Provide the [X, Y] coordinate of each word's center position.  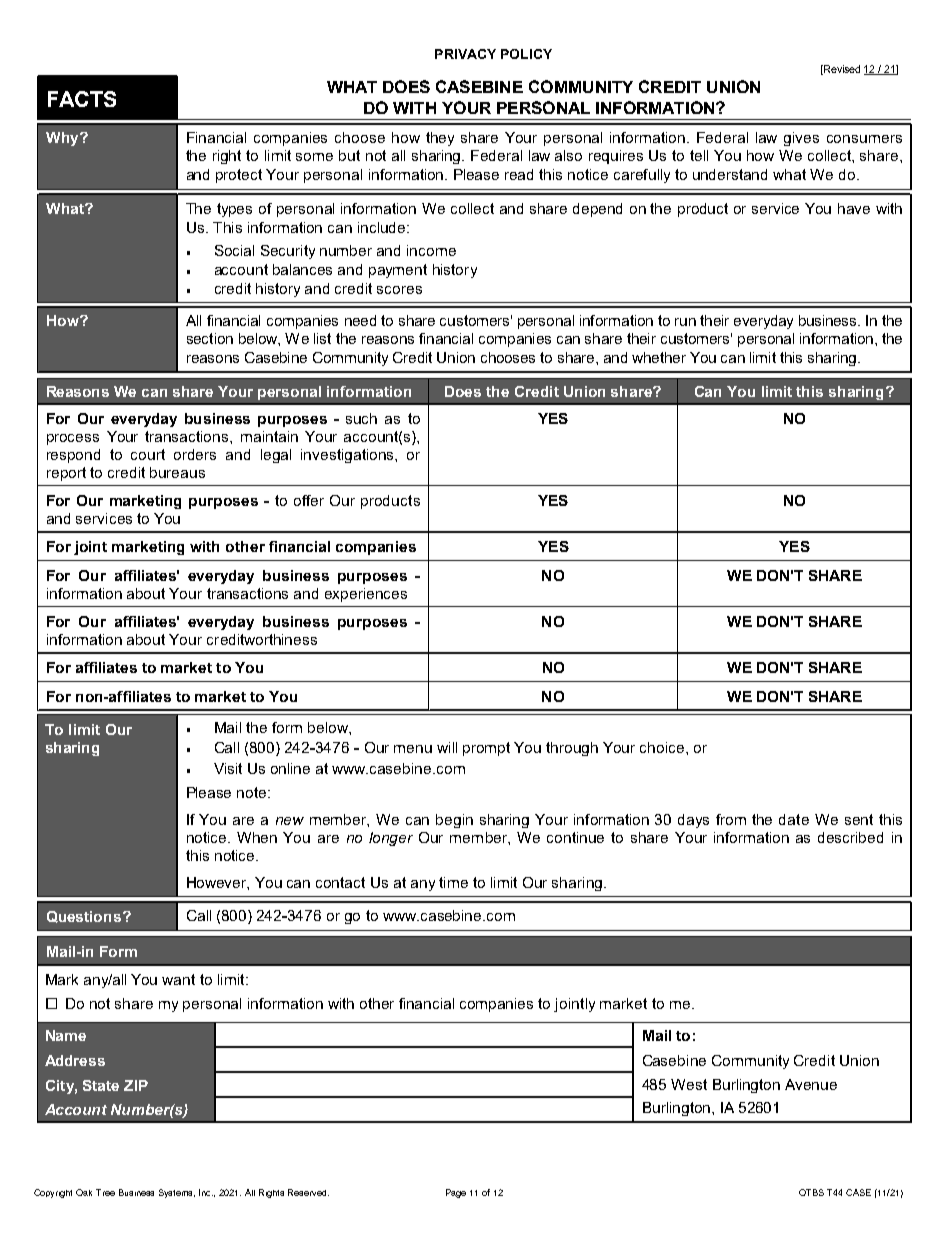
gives [801, 139]
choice [663, 747]
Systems [177, 1193]
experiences [366, 595]
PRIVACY [465, 54]
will [447, 747]
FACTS [82, 99]
